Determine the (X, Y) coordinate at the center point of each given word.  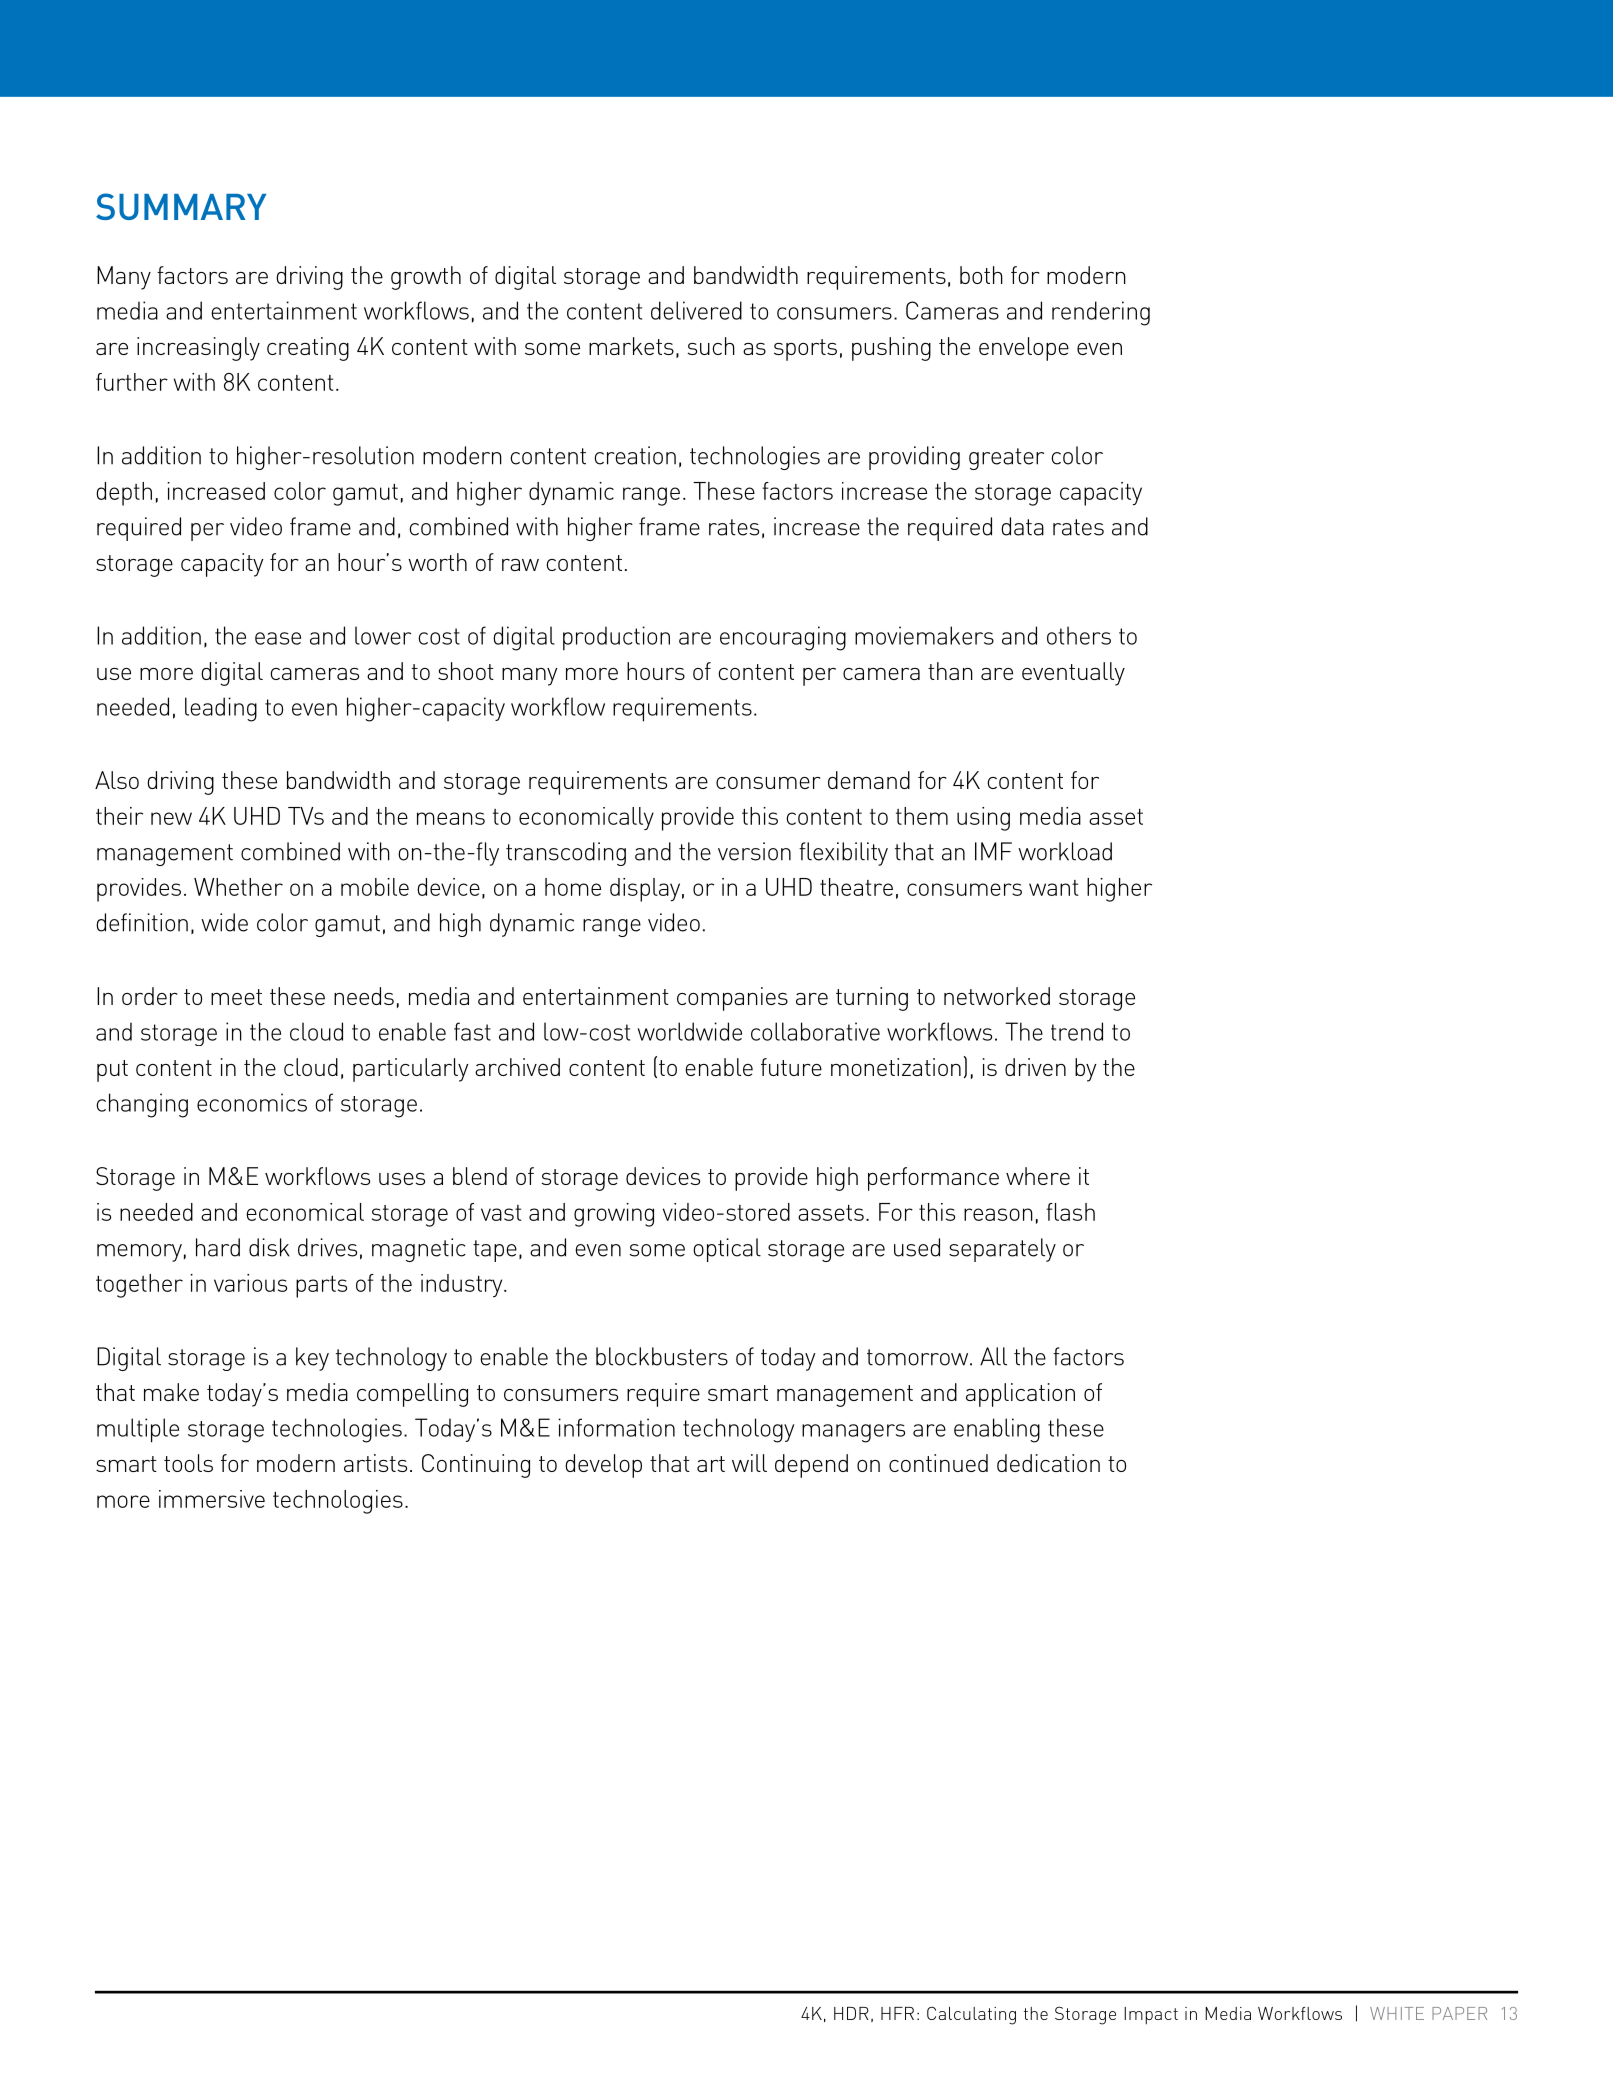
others (1079, 635)
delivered (696, 310)
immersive (212, 1499)
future (791, 1067)
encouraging (783, 638)
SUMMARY (181, 206)
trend (1077, 1031)
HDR (851, 2013)
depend (811, 1466)
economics (252, 1102)
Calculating (971, 2016)
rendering (1101, 313)
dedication (1048, 1463)
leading (221, 709)
